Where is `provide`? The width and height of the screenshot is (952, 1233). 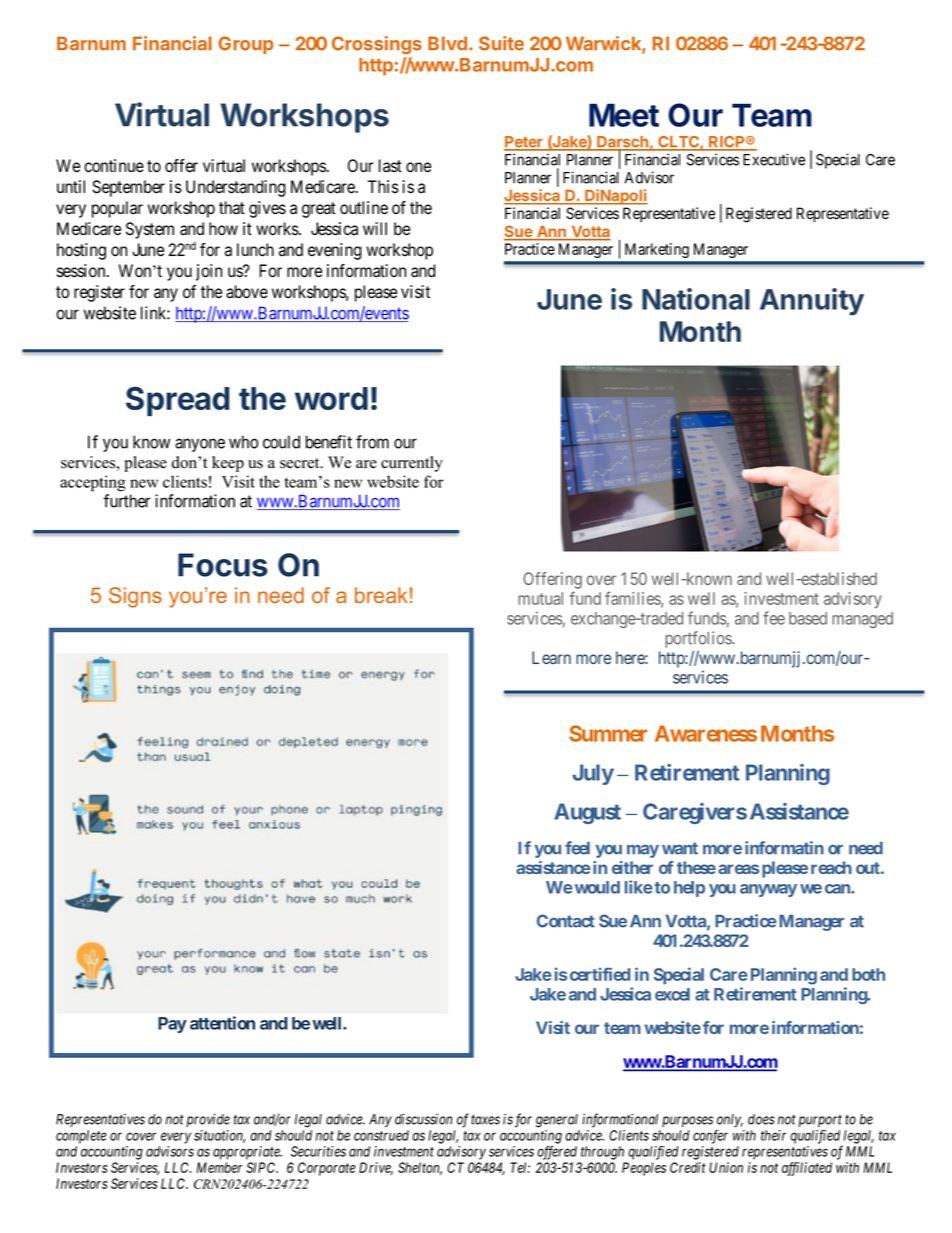
provide is located at coordinates (208, 1120).
